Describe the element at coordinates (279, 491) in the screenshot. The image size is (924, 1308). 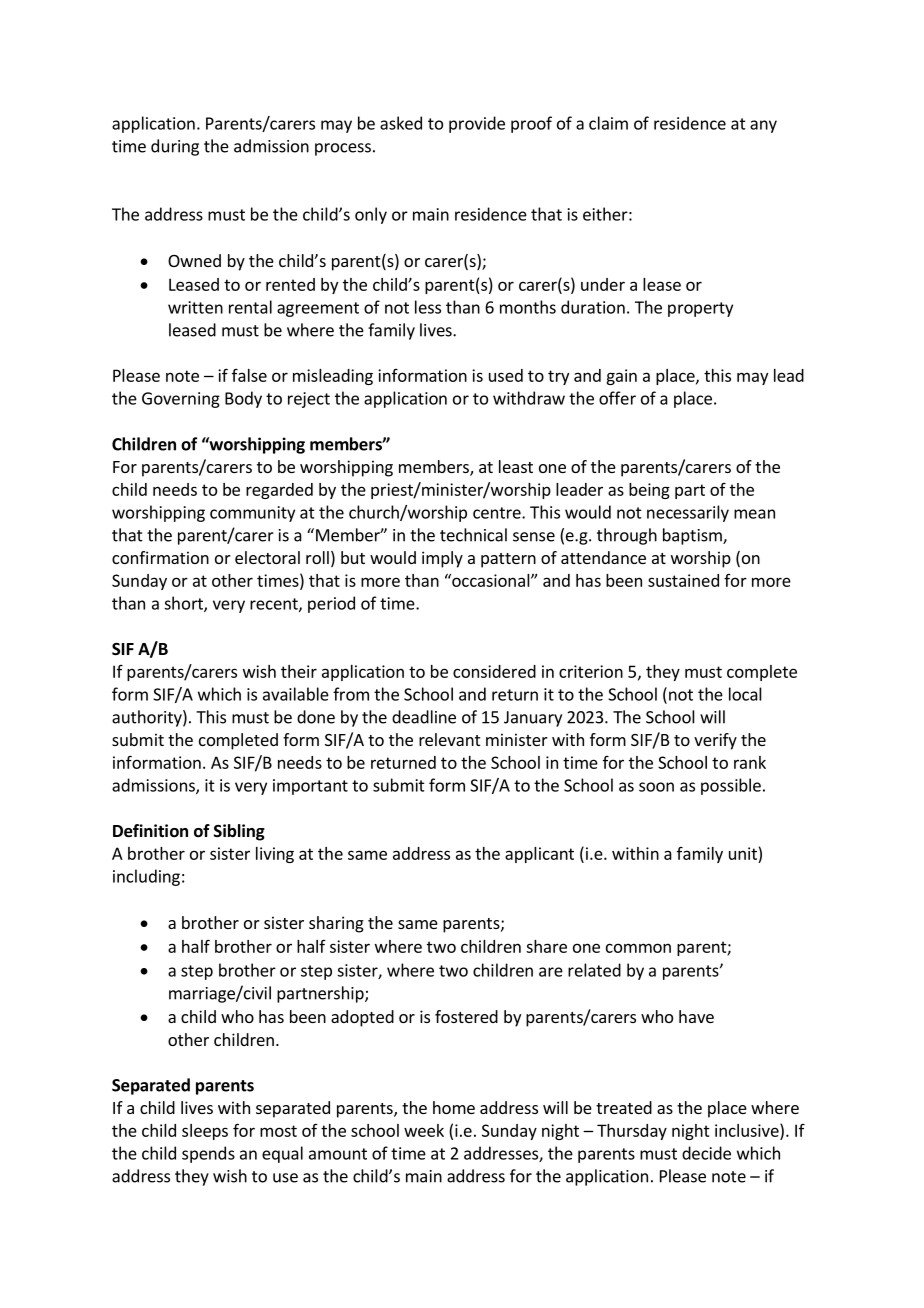
I see `regarded` at that location.
